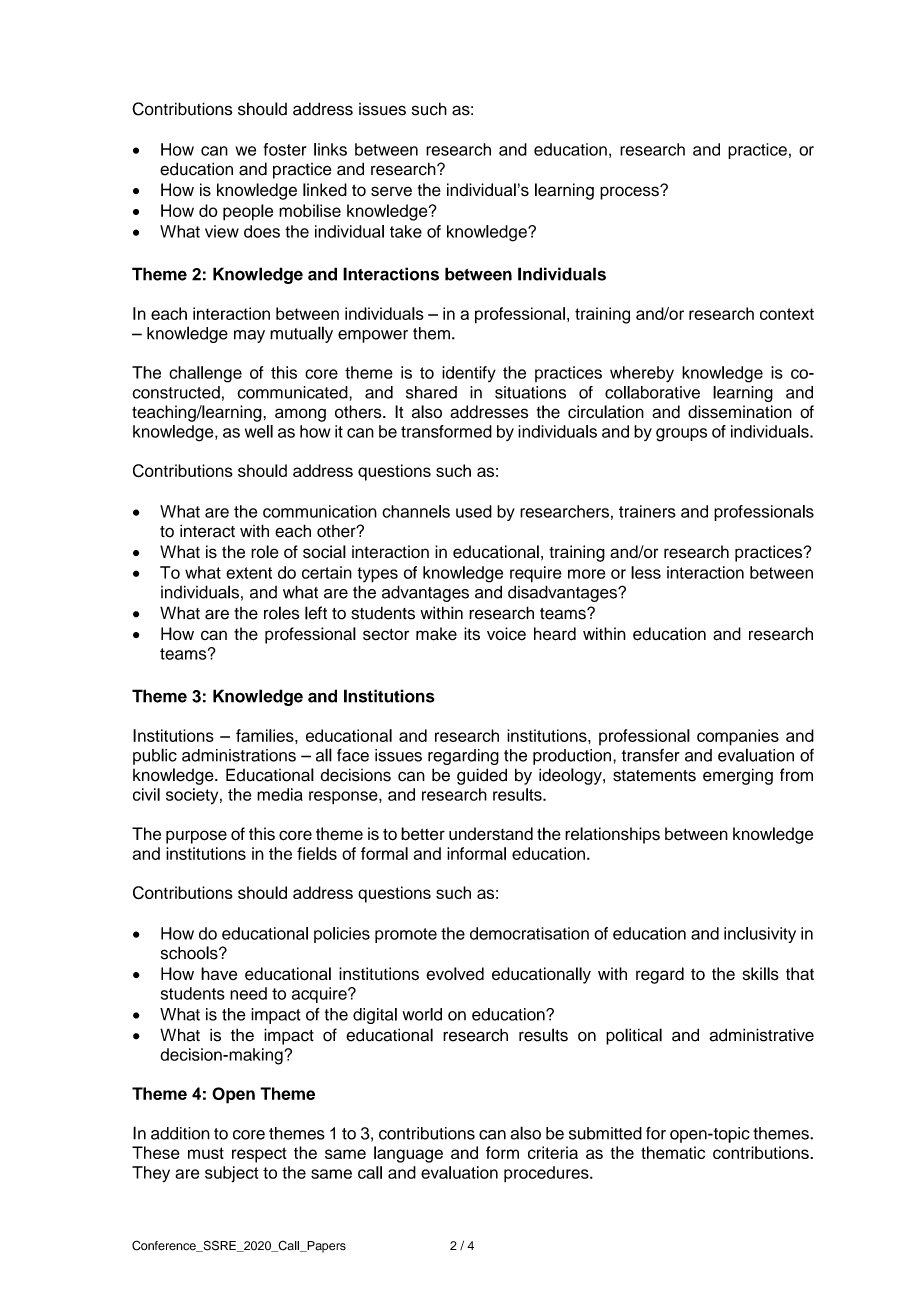 The width and height of the page is (924, 1308). What do you see at coordinates (740, 412) in the page?
I see `dissemination` at bounding box center [740, 412].
